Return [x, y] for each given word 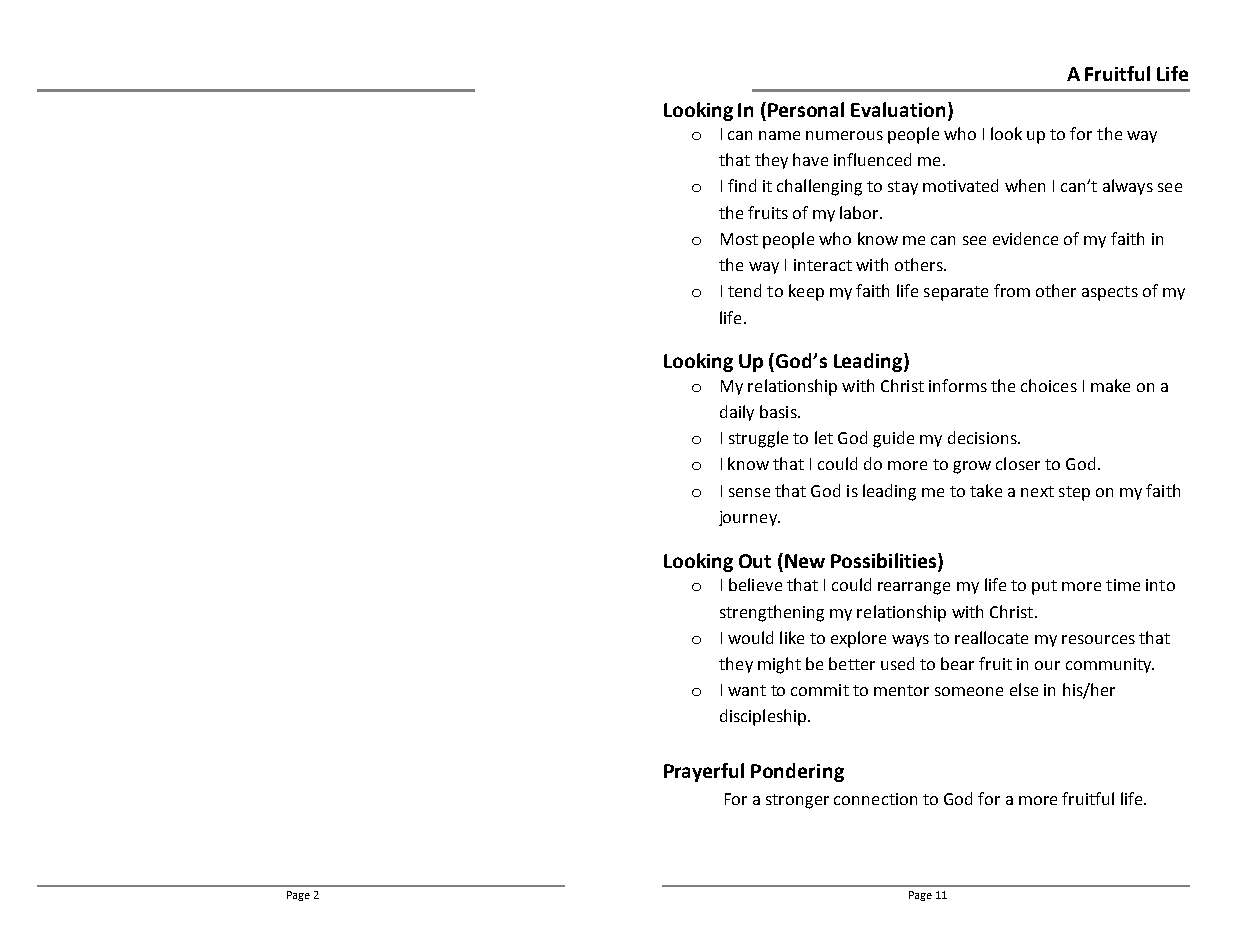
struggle [758, 439]
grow [972, 467]
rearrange [914, 588]
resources [1098, 639]
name [779, 135]
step [1074, 493]
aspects [1110, 293]
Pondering [797, 772]
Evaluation [898, 109]
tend [744, 290]
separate [956, 293]
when [1025, 185]
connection [875, 799]
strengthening [772, 613]
